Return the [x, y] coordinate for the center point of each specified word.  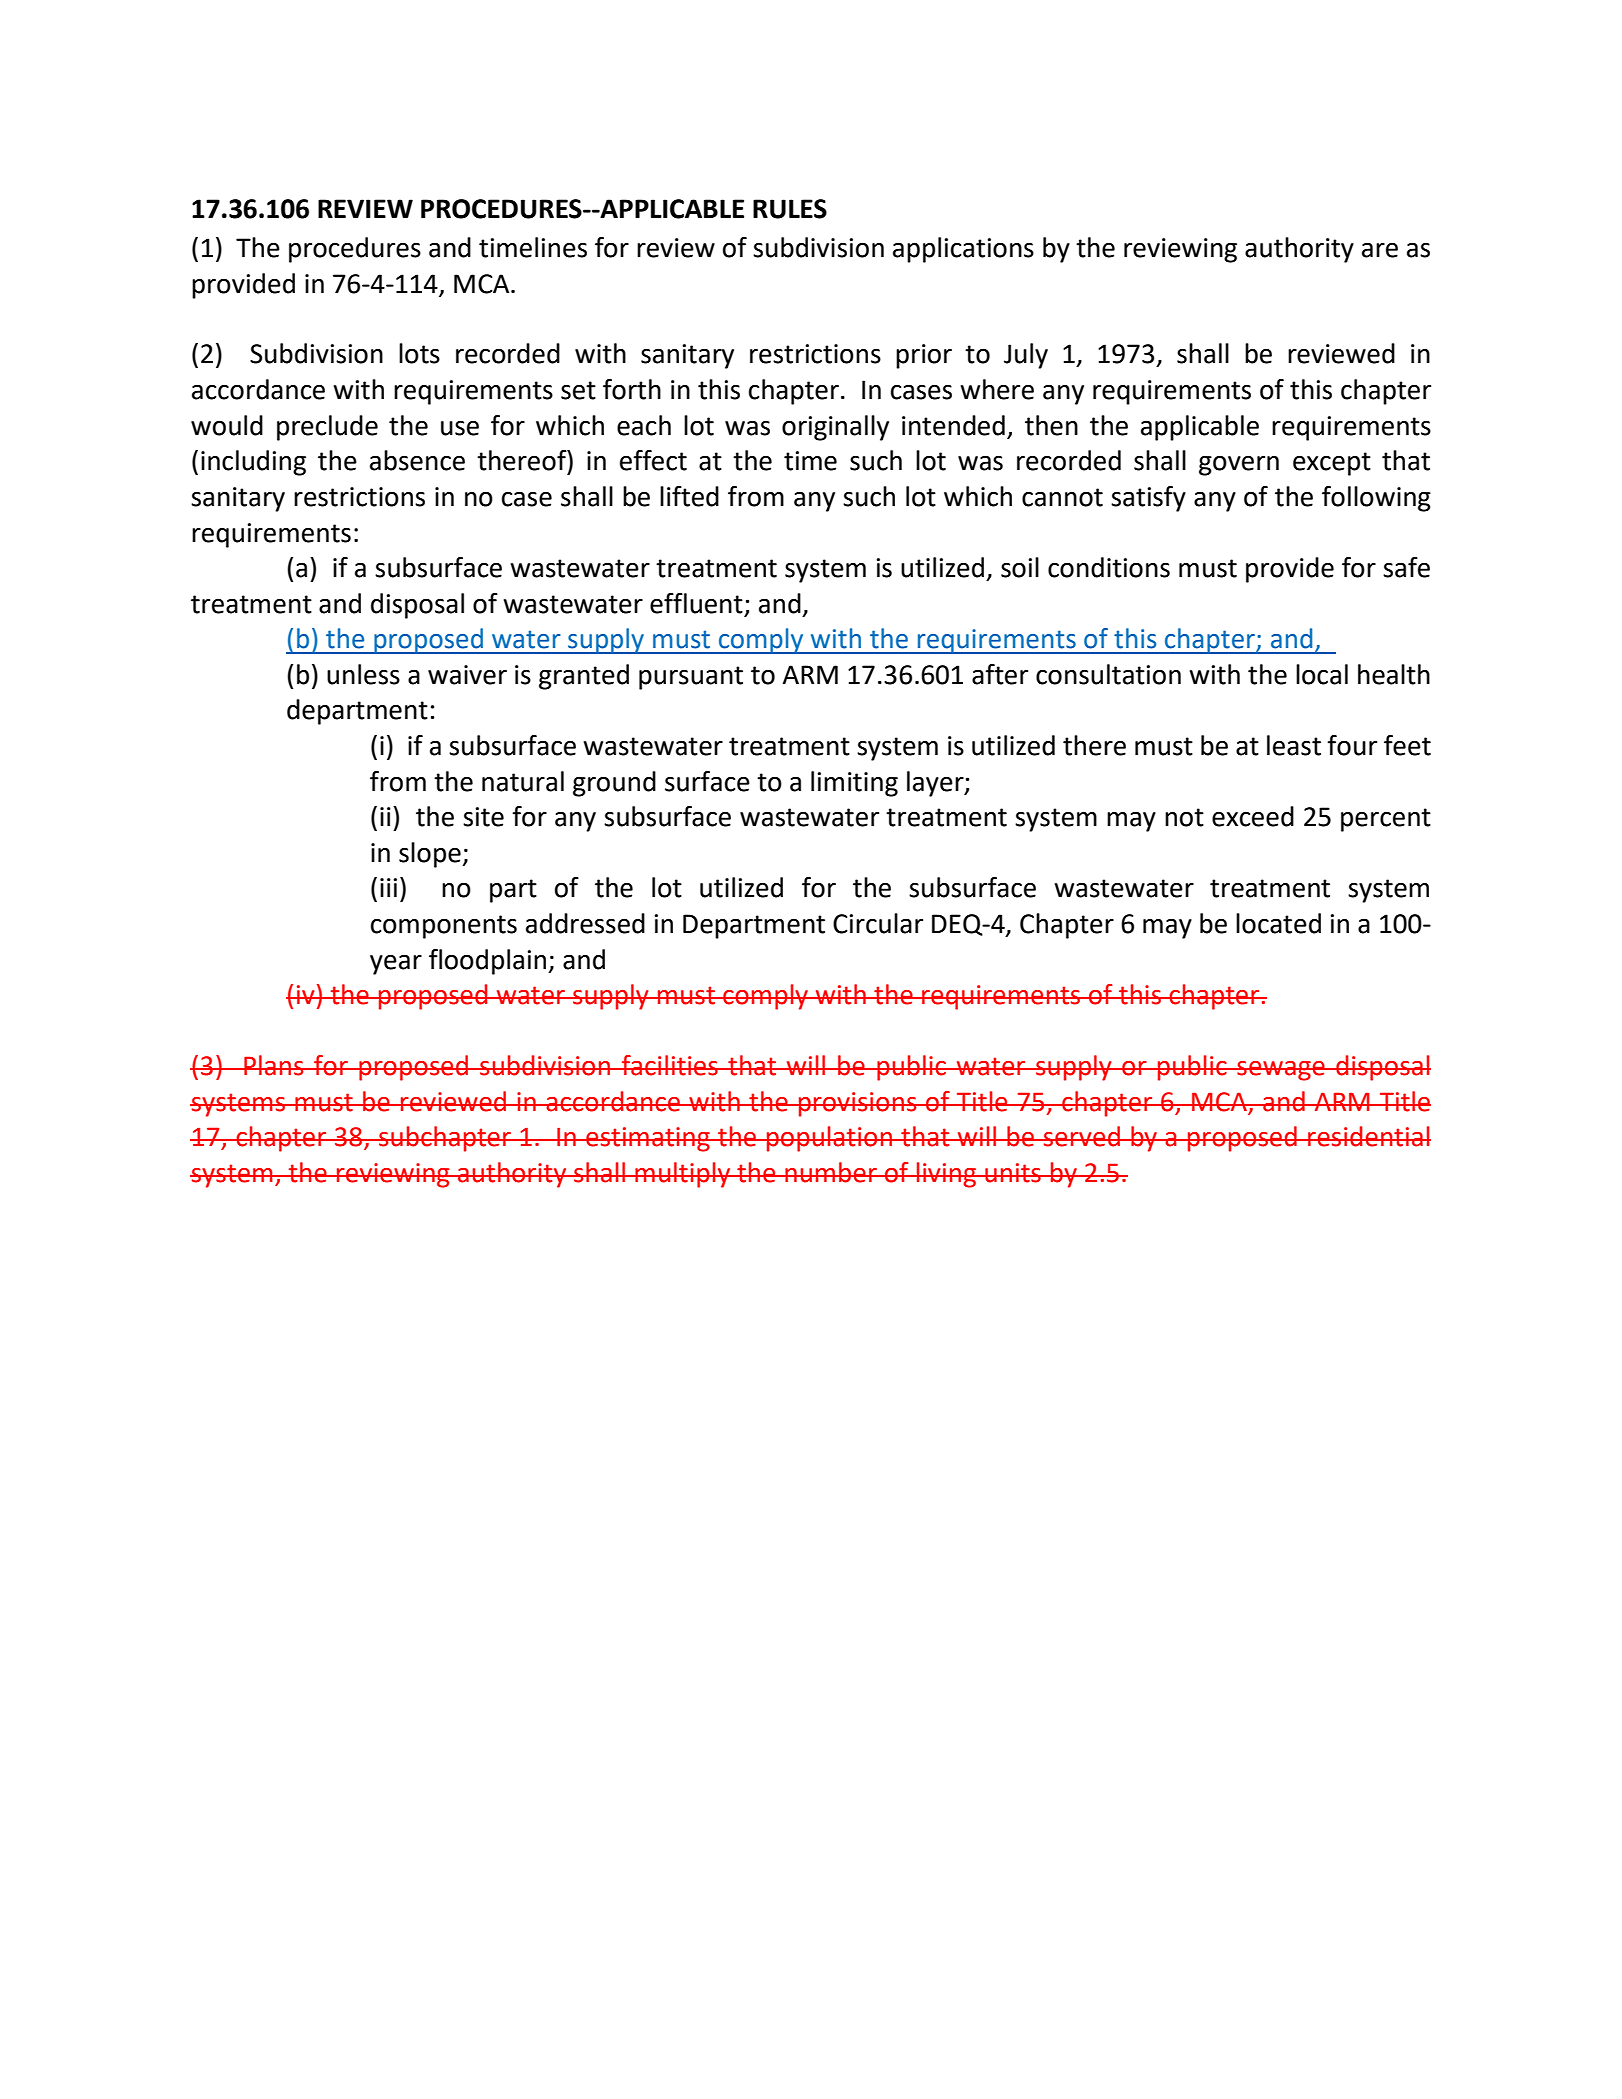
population [829, 1139]
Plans [274, 1065]
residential [1368, 1136]
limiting [854, 784]
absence [417, 460]
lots [419, 353]
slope [431, 855]
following [1376, 499]
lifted [689, 496]
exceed [1253, 816]
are [1380, 250]
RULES [790, 209]
